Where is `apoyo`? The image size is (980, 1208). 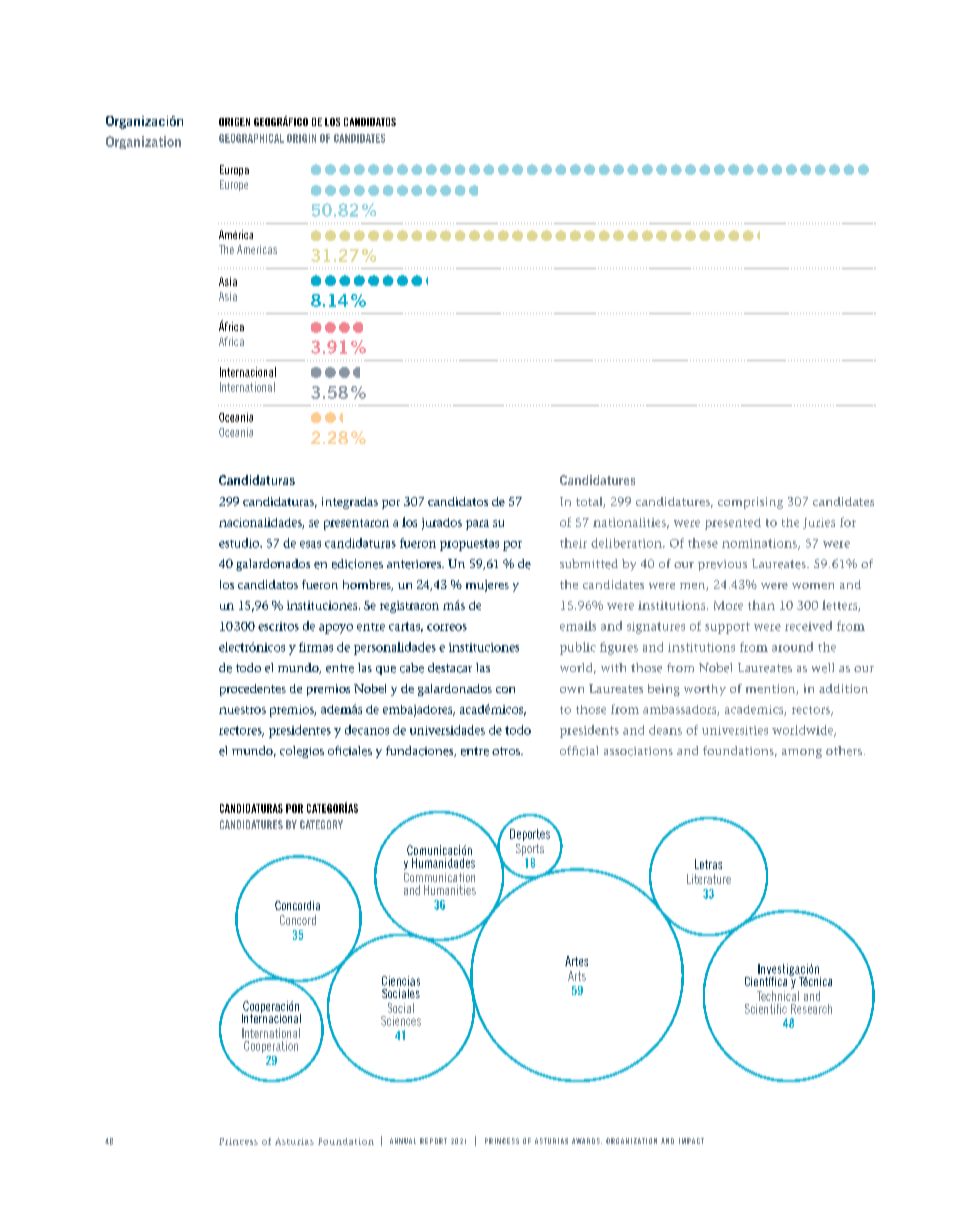
apoyo is located at coordinates (336, 629).
